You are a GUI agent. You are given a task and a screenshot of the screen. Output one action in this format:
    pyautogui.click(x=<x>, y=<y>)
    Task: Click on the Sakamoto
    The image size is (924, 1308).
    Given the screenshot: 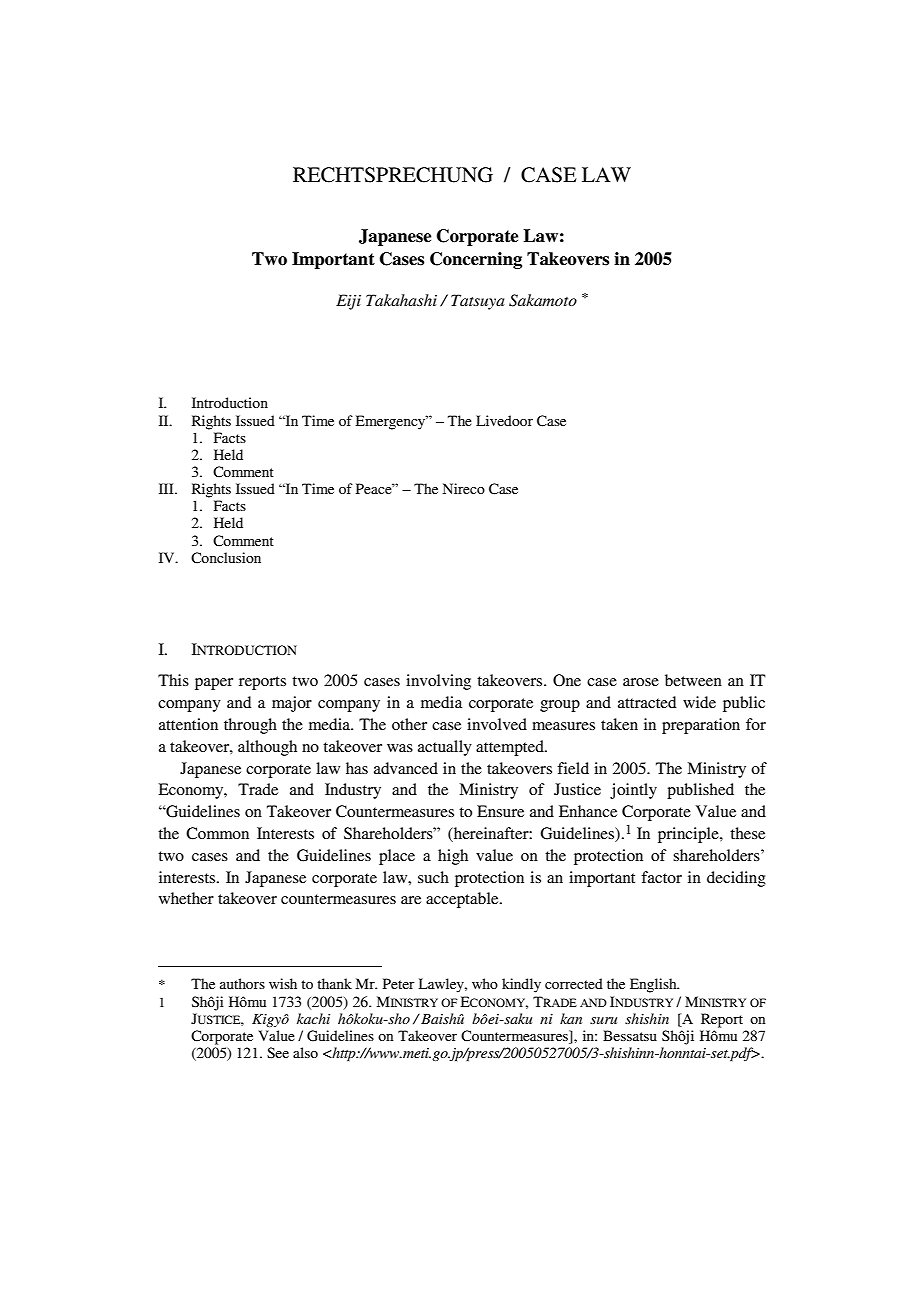 What is the action you would take?
    pyautogui.click(x=543, y=300)
